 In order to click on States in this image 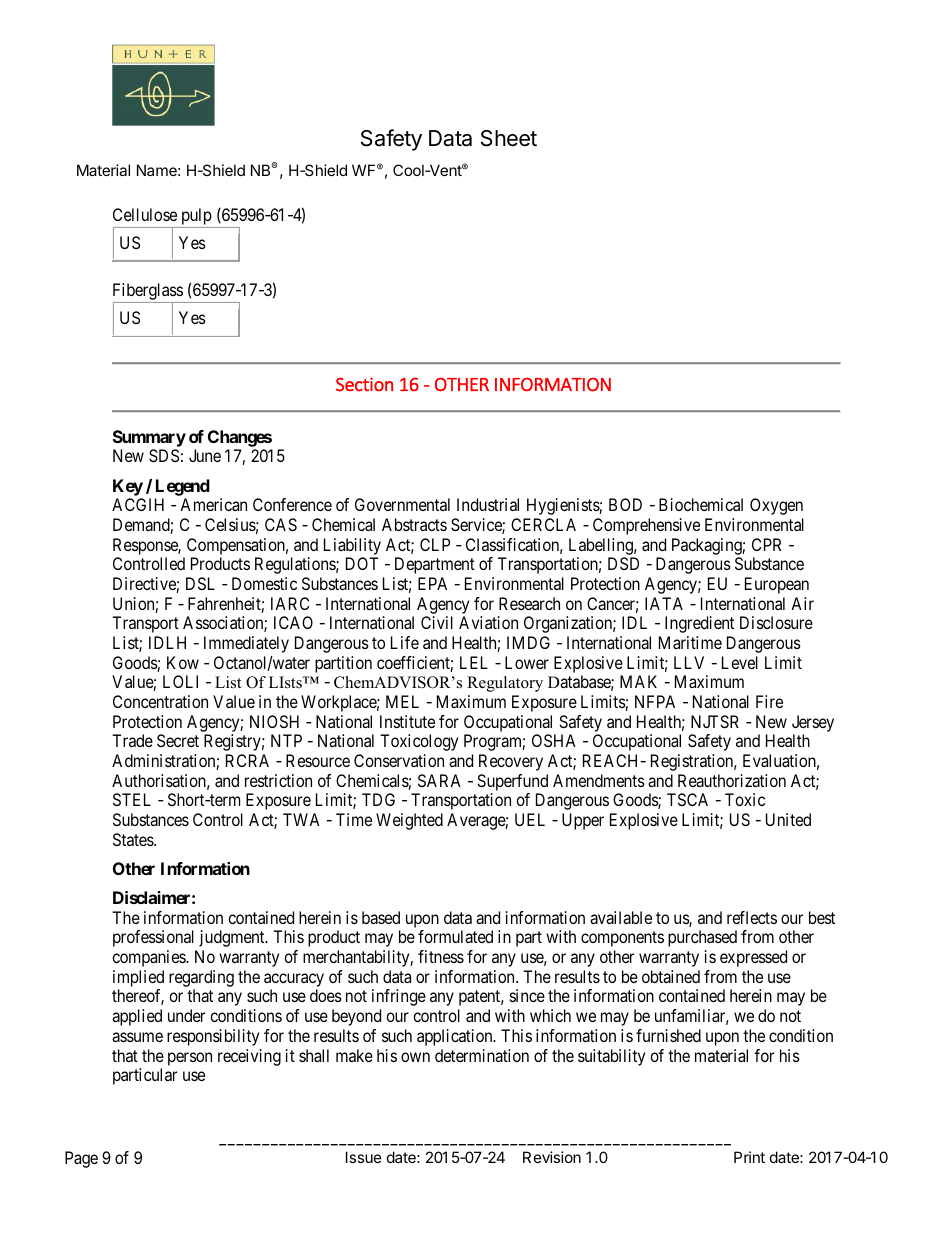, I will do `click(134, 839)`.
